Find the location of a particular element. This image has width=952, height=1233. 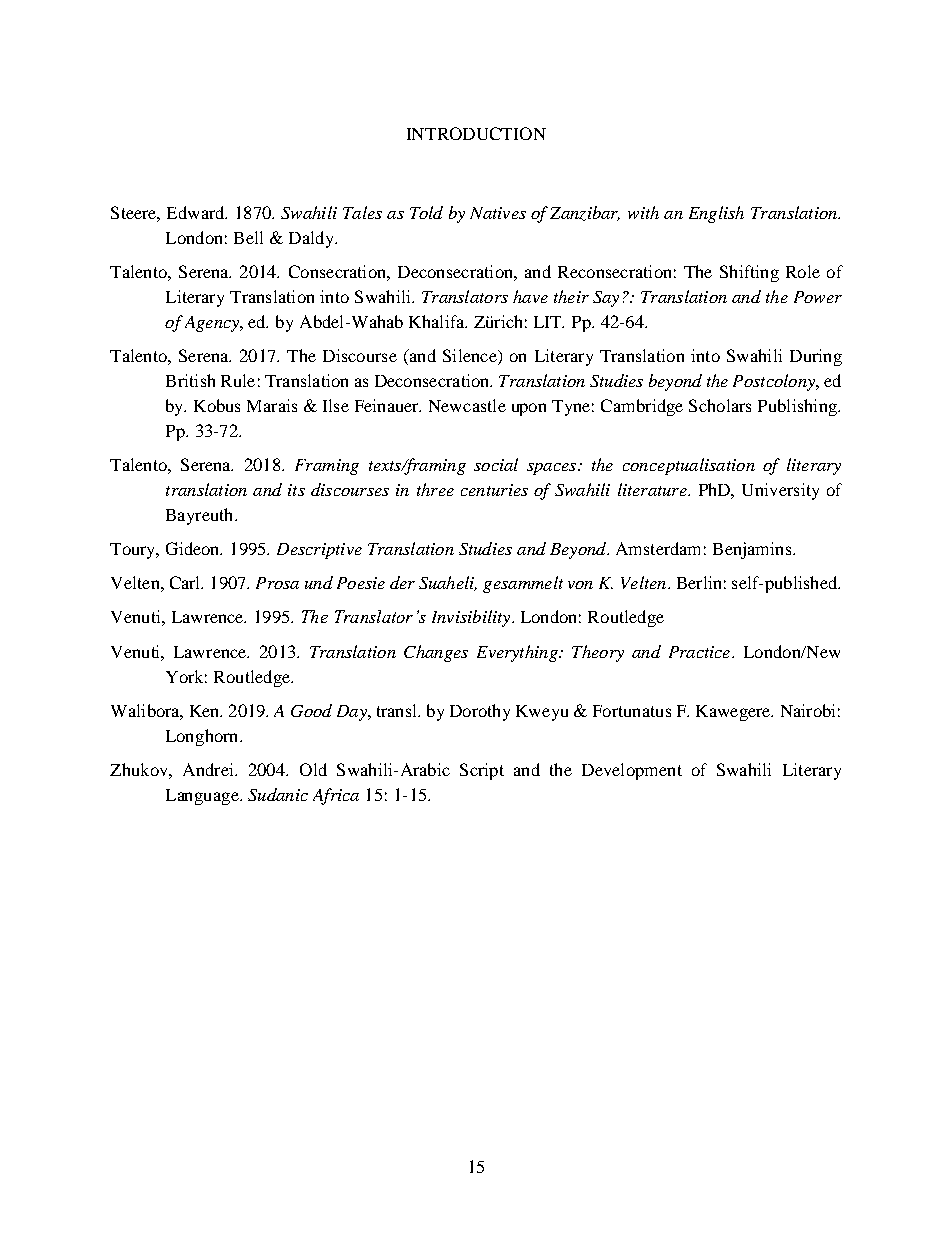

Practice is located at coordinates (701, 652).
